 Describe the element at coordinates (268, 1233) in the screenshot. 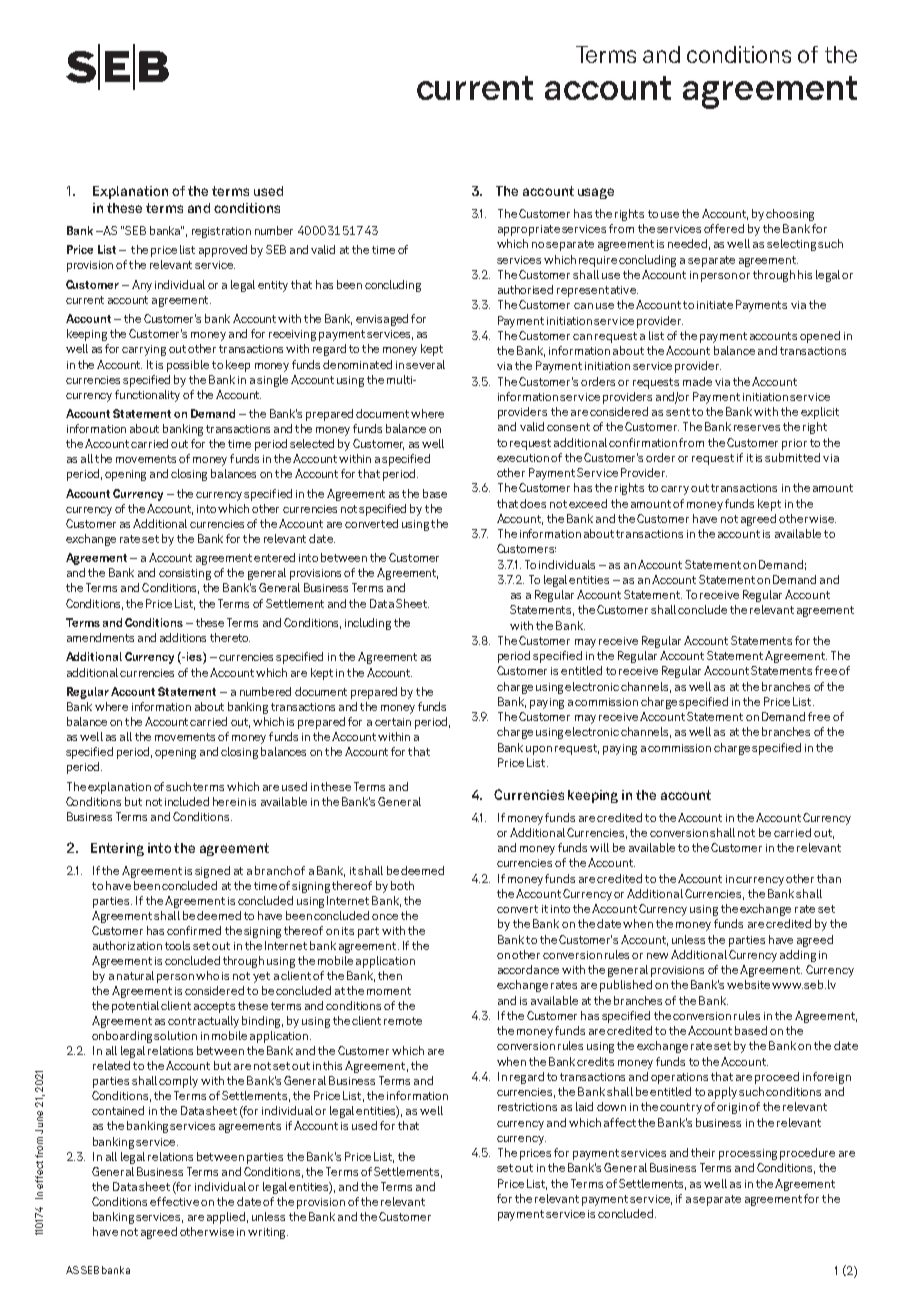

I see `writing` at that location.
